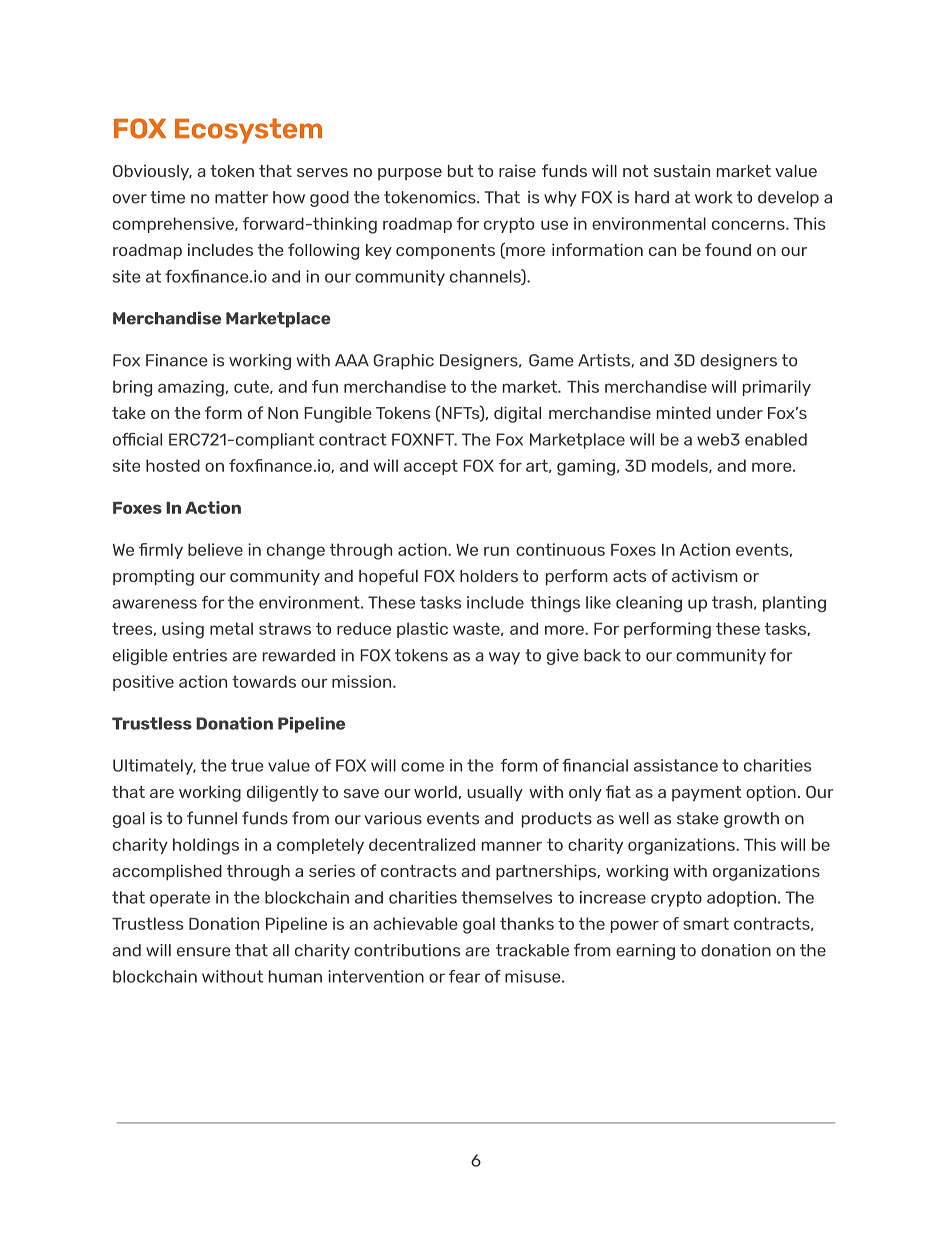  Describe the element at coordinates (435, 792) in the page. I see `world` at that location.
